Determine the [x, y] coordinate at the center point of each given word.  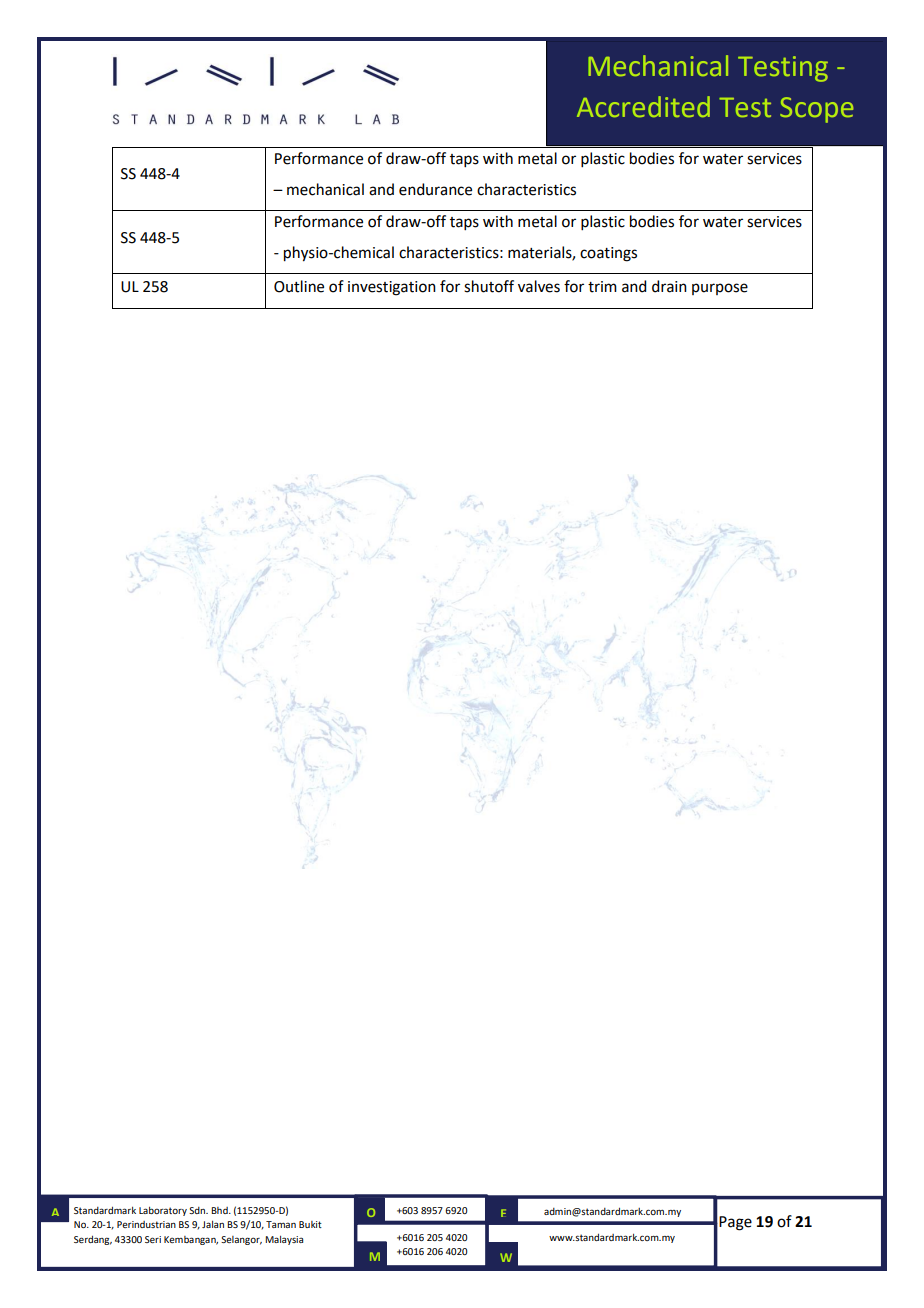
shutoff [489, 286]
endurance [435, 189]
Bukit [310, 1224]
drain [669, 286]
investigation [392, 288]
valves [539, 286]
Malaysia [284, 1240]
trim [602, 287]
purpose [720, 289]
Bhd [220, 1210]
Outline [299, 286]
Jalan [213, 1224]
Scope [817, 110]
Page [735, 1223]
